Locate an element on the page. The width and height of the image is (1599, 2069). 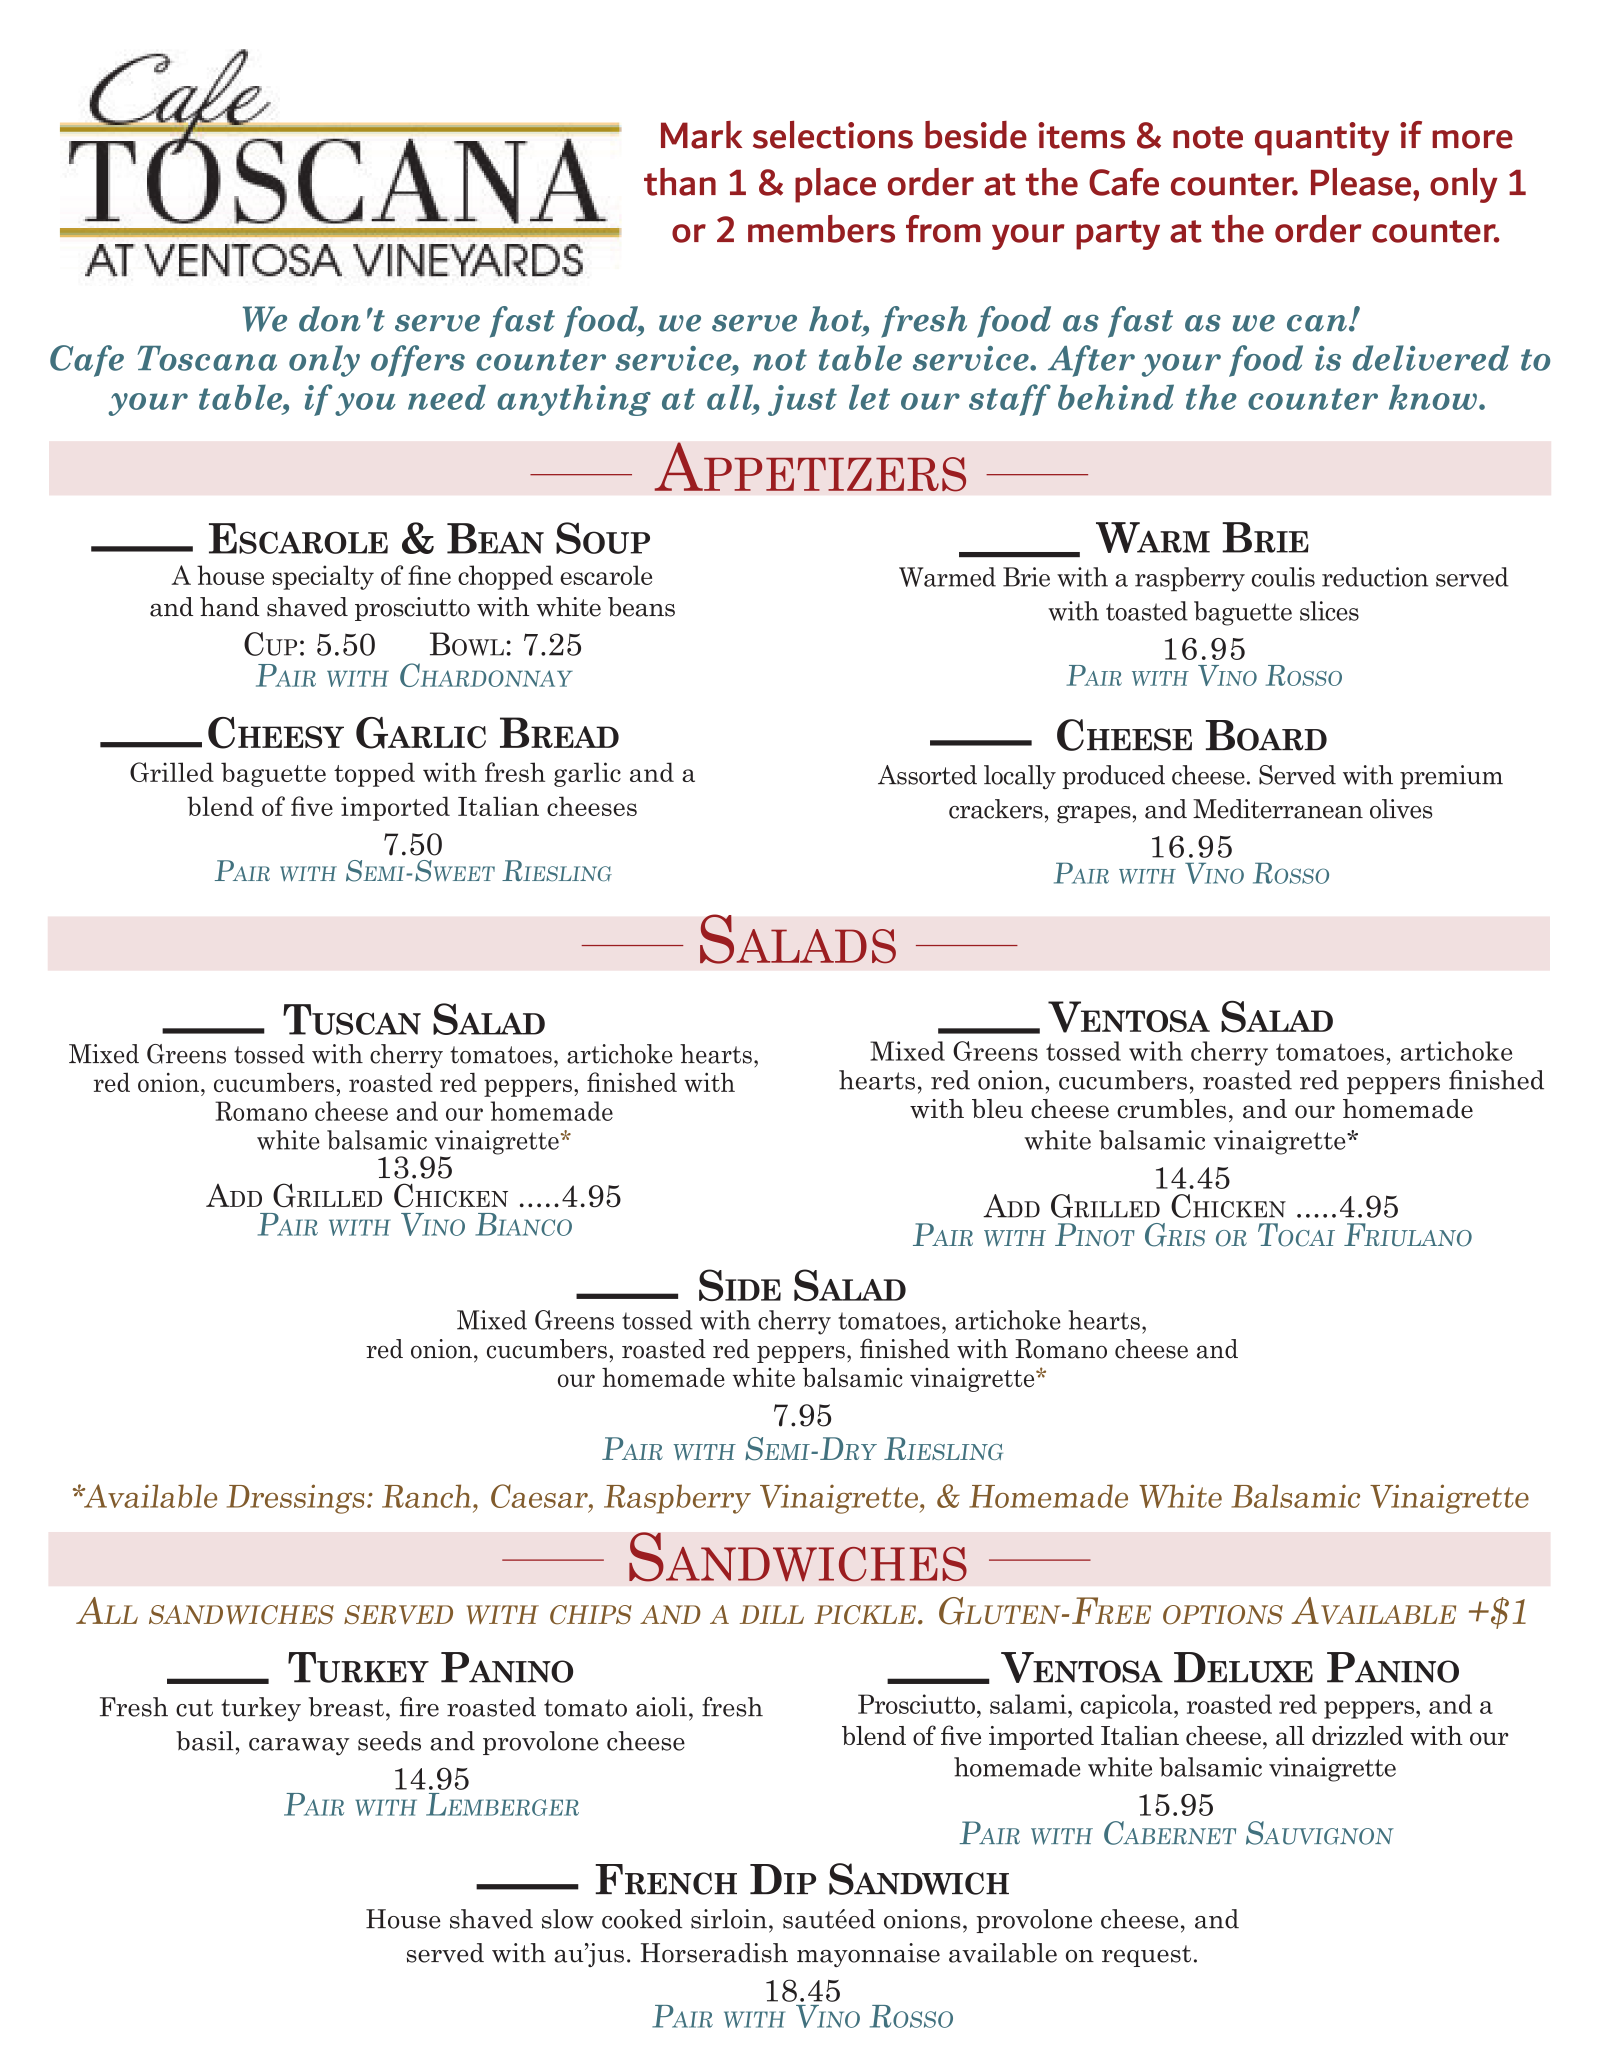
Please is located at coordinates (1362, 182).
